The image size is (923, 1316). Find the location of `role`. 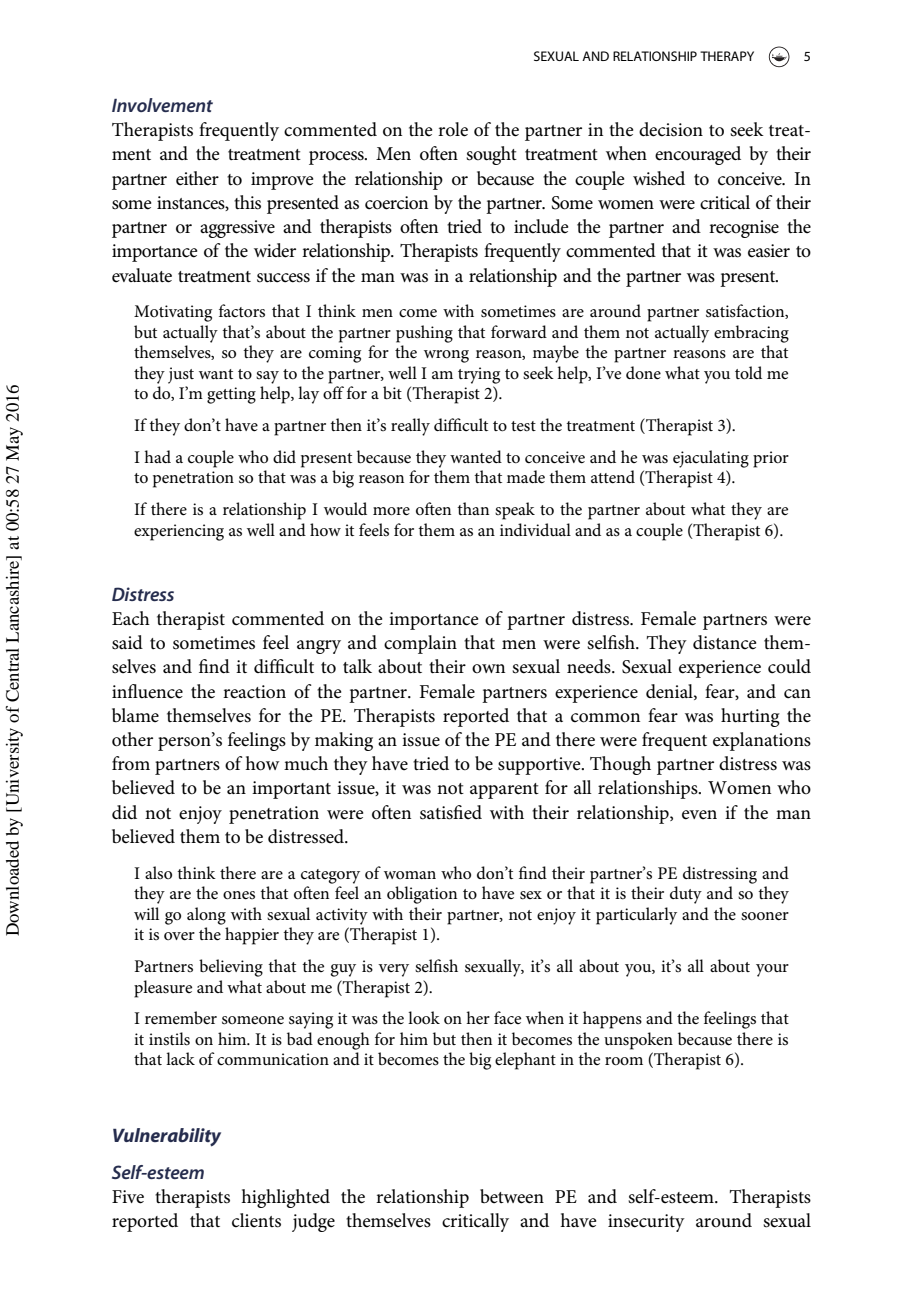

role is located at coordinates (453, 129).
